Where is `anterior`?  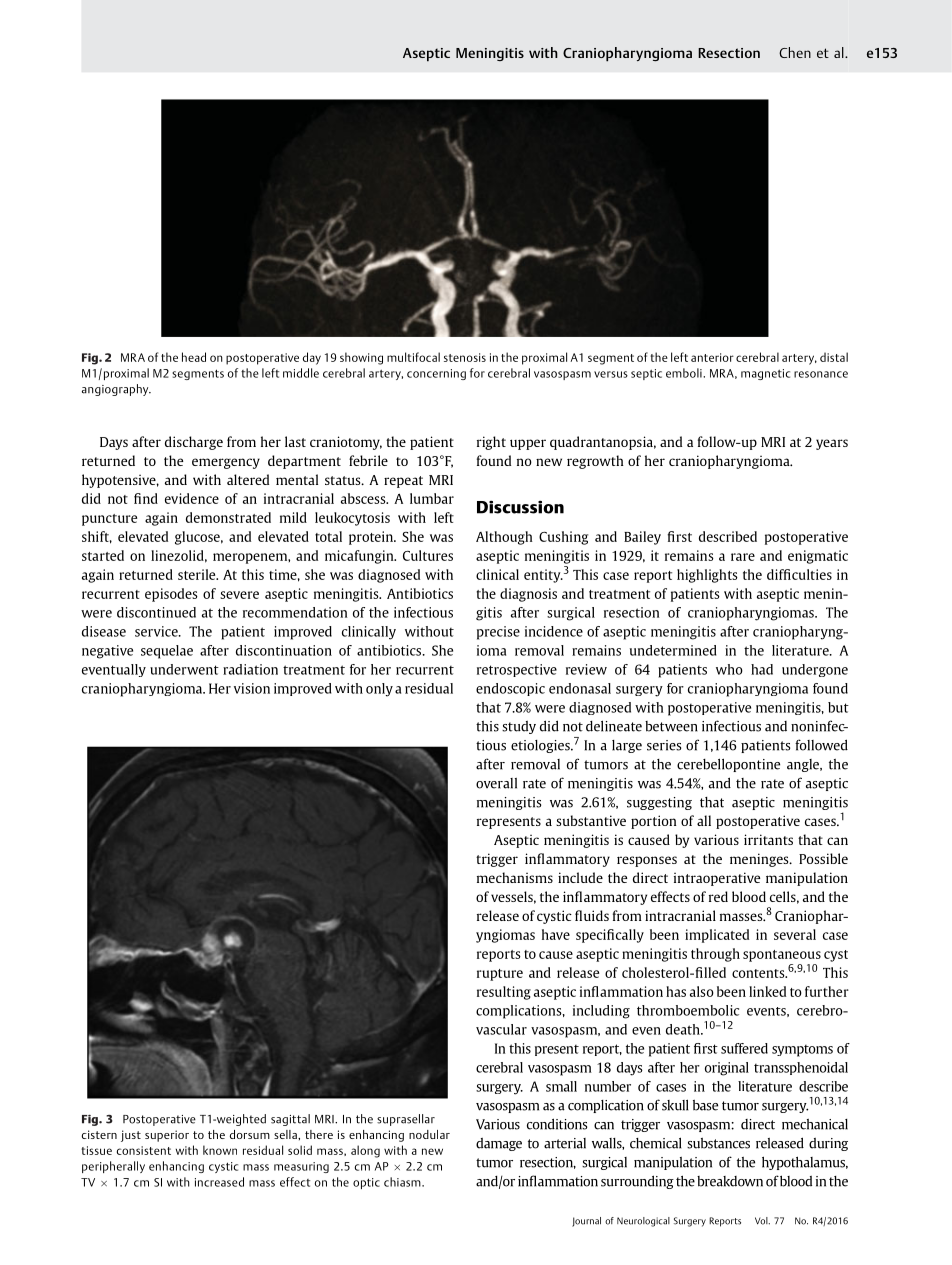
anterior is located at coordinates (712, 357).
